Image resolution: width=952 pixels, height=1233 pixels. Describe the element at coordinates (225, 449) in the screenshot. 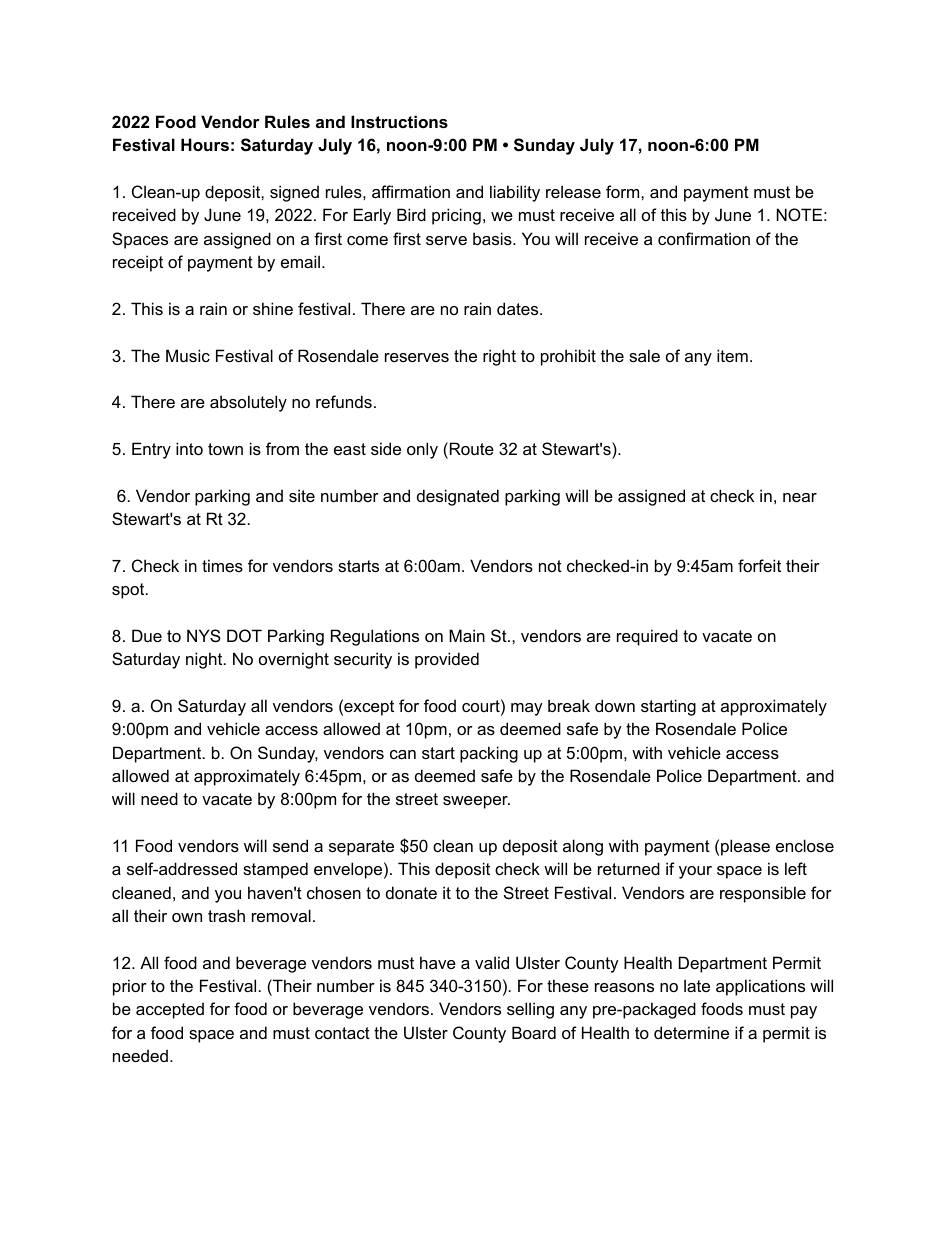

I see `town` at that location.
